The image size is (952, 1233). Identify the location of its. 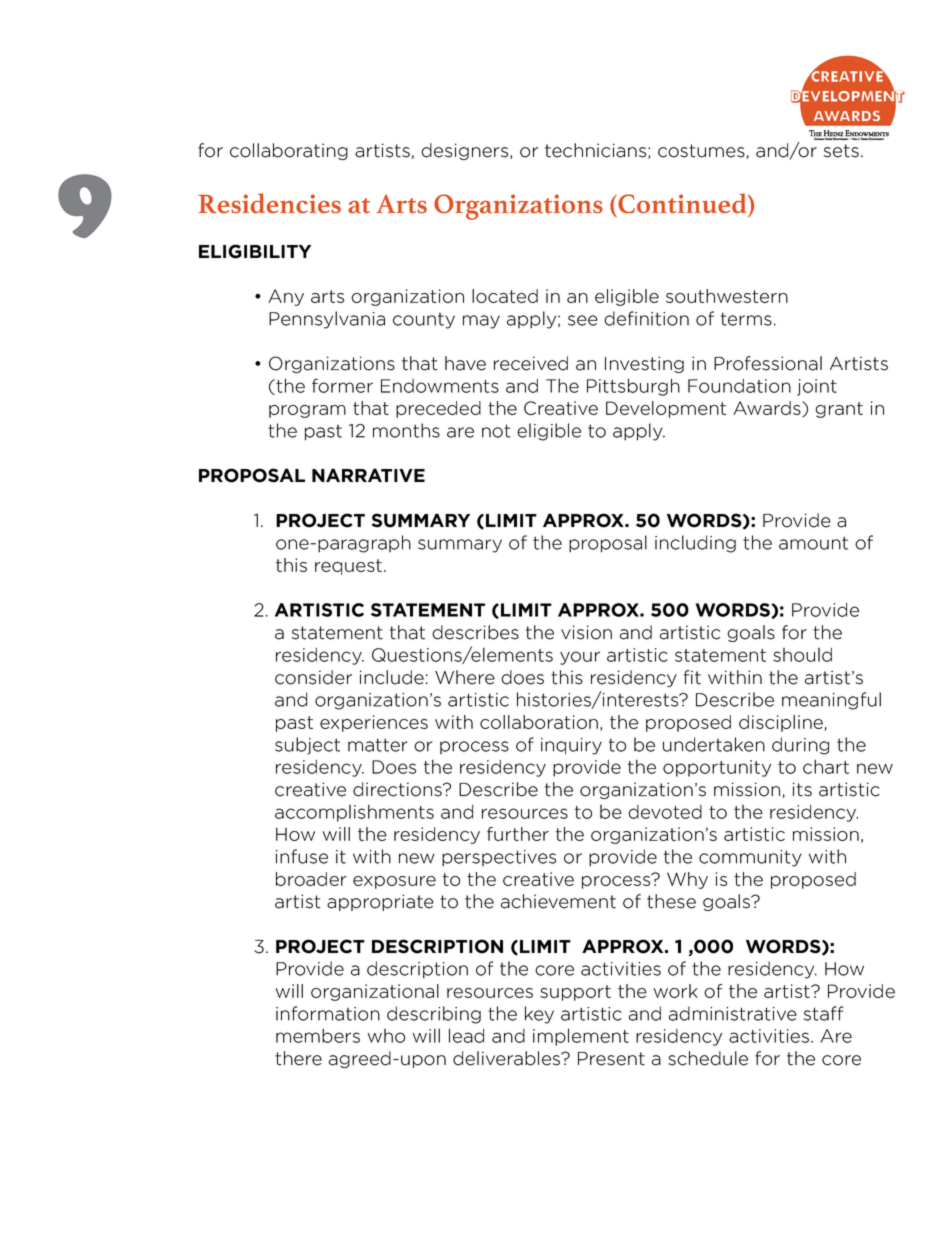
(802, 789).
